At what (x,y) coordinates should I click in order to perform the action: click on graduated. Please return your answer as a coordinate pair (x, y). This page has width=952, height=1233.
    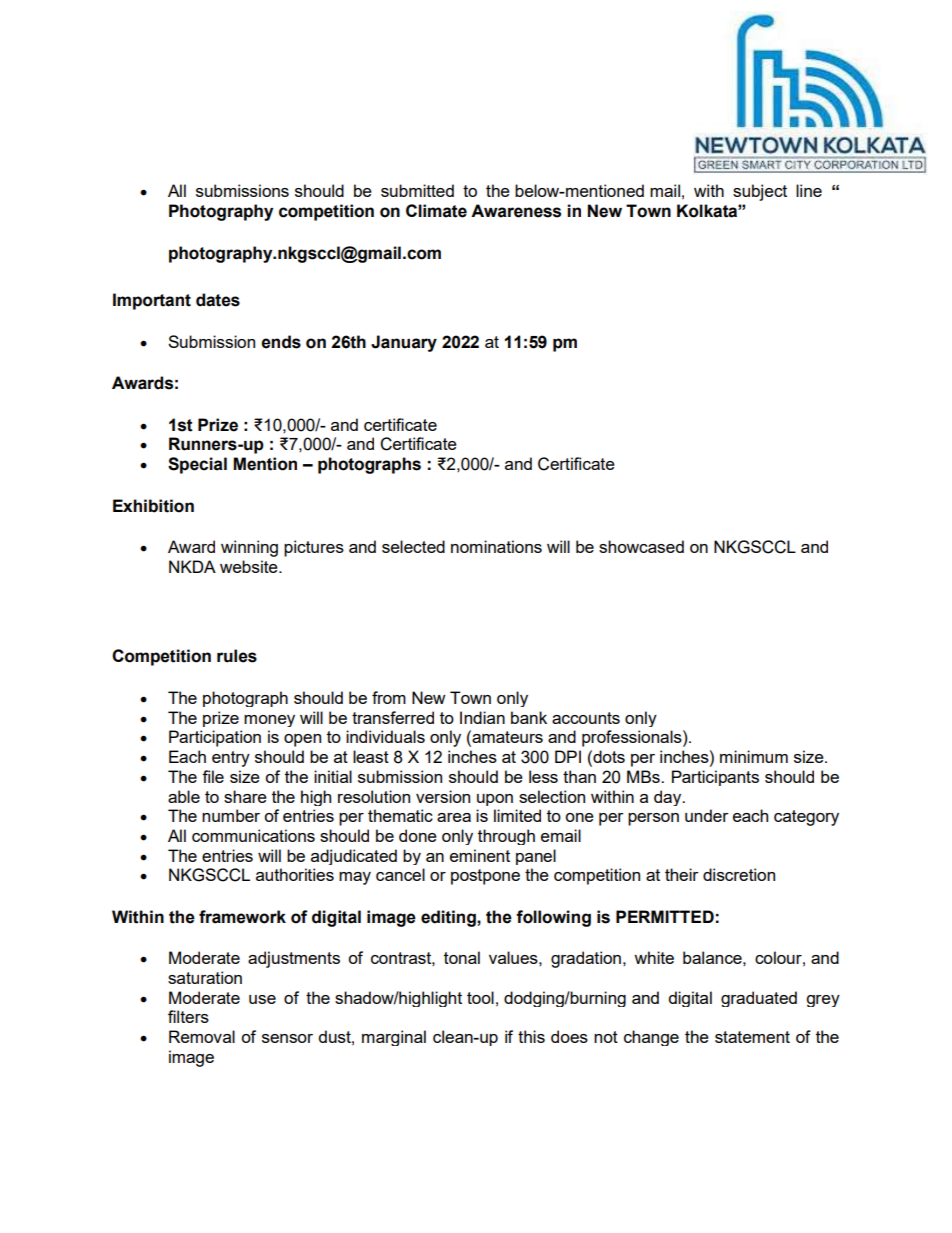
    Looking at the image, I should click on (759, 999).
